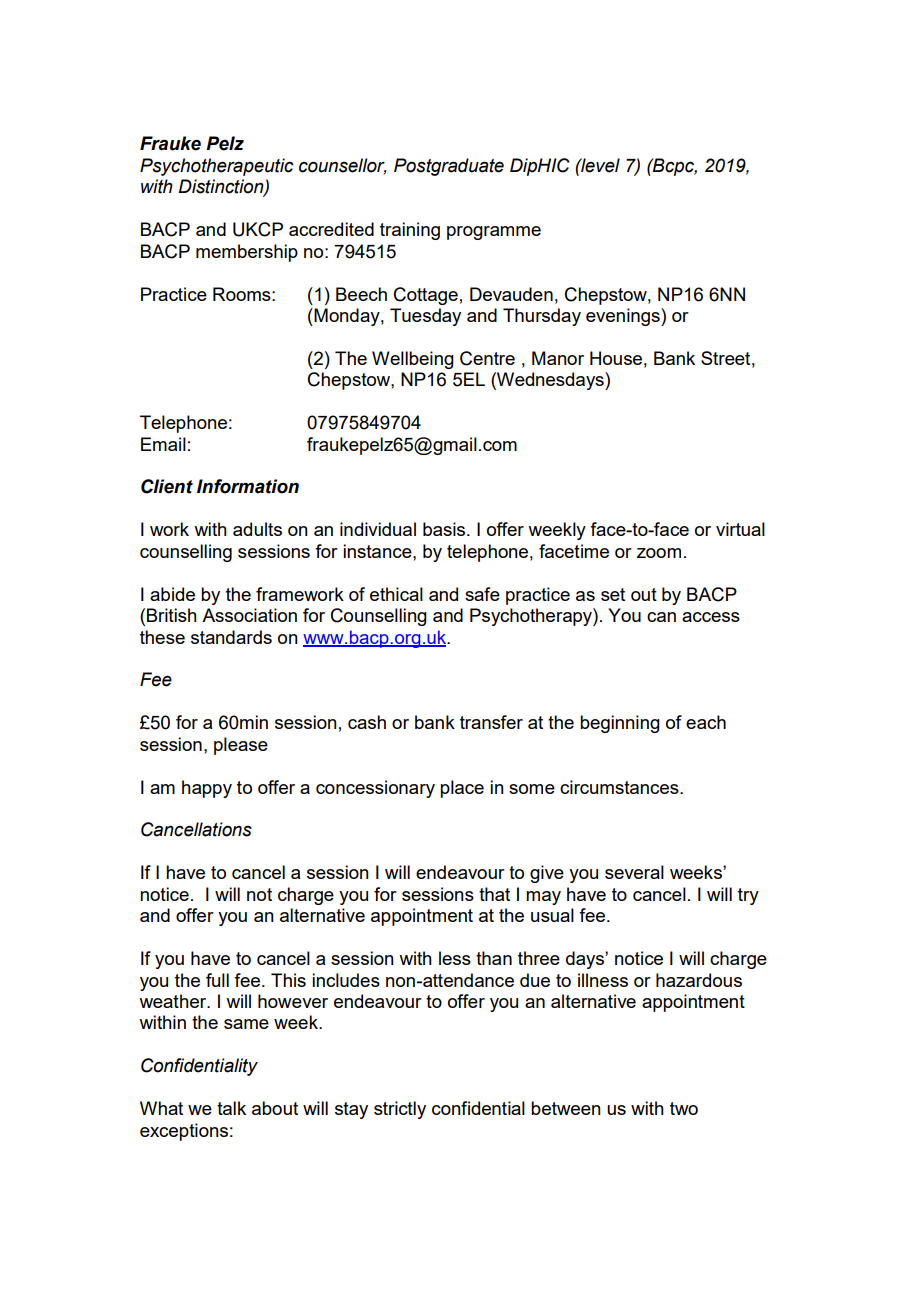 The width and height of the screenshot is (924, 1308). Describe the element at coordinates (163, 444) in the screenshot. I see `Email` at that location.
